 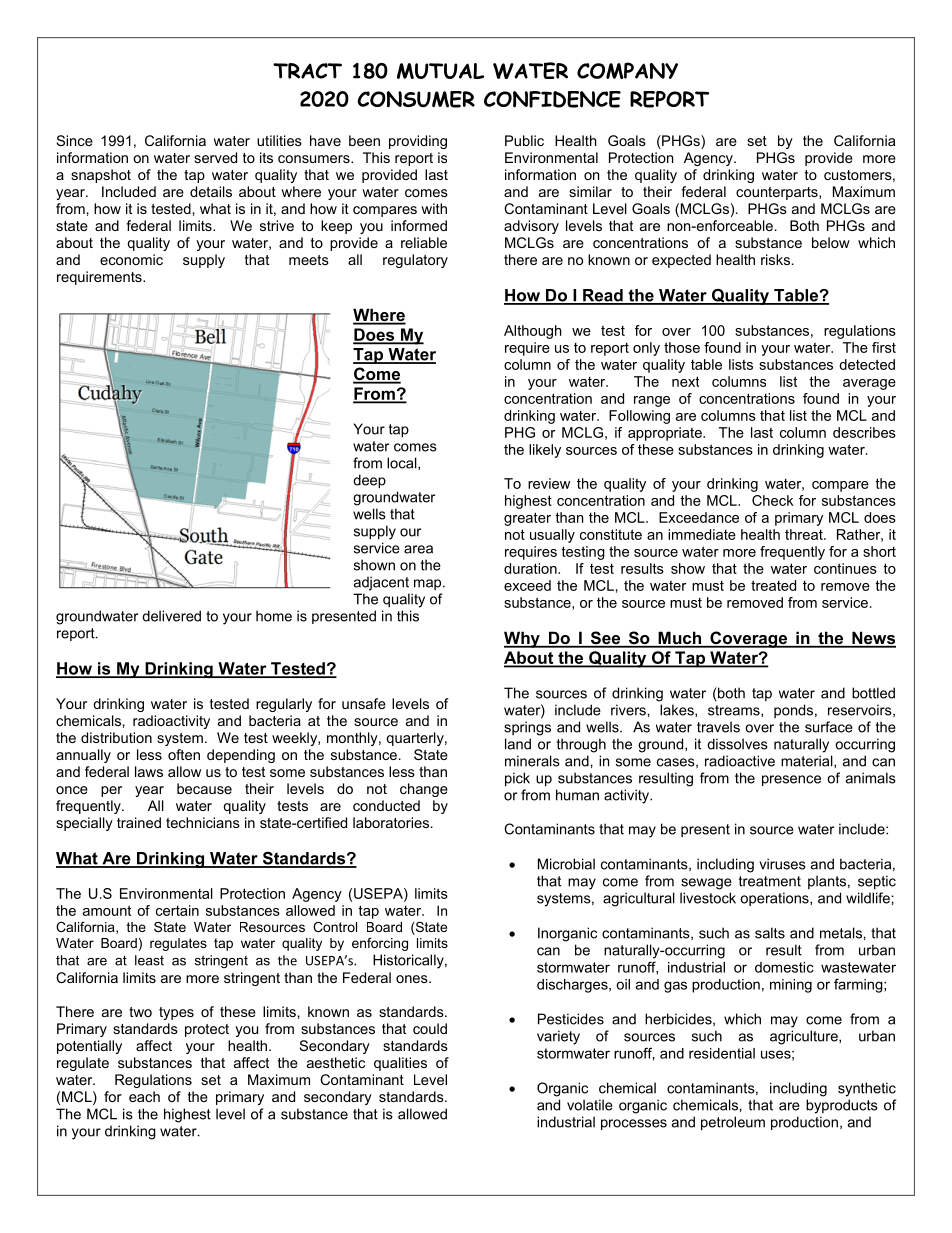 I want to click on MUTUAL, so click(x=440, y=71).
